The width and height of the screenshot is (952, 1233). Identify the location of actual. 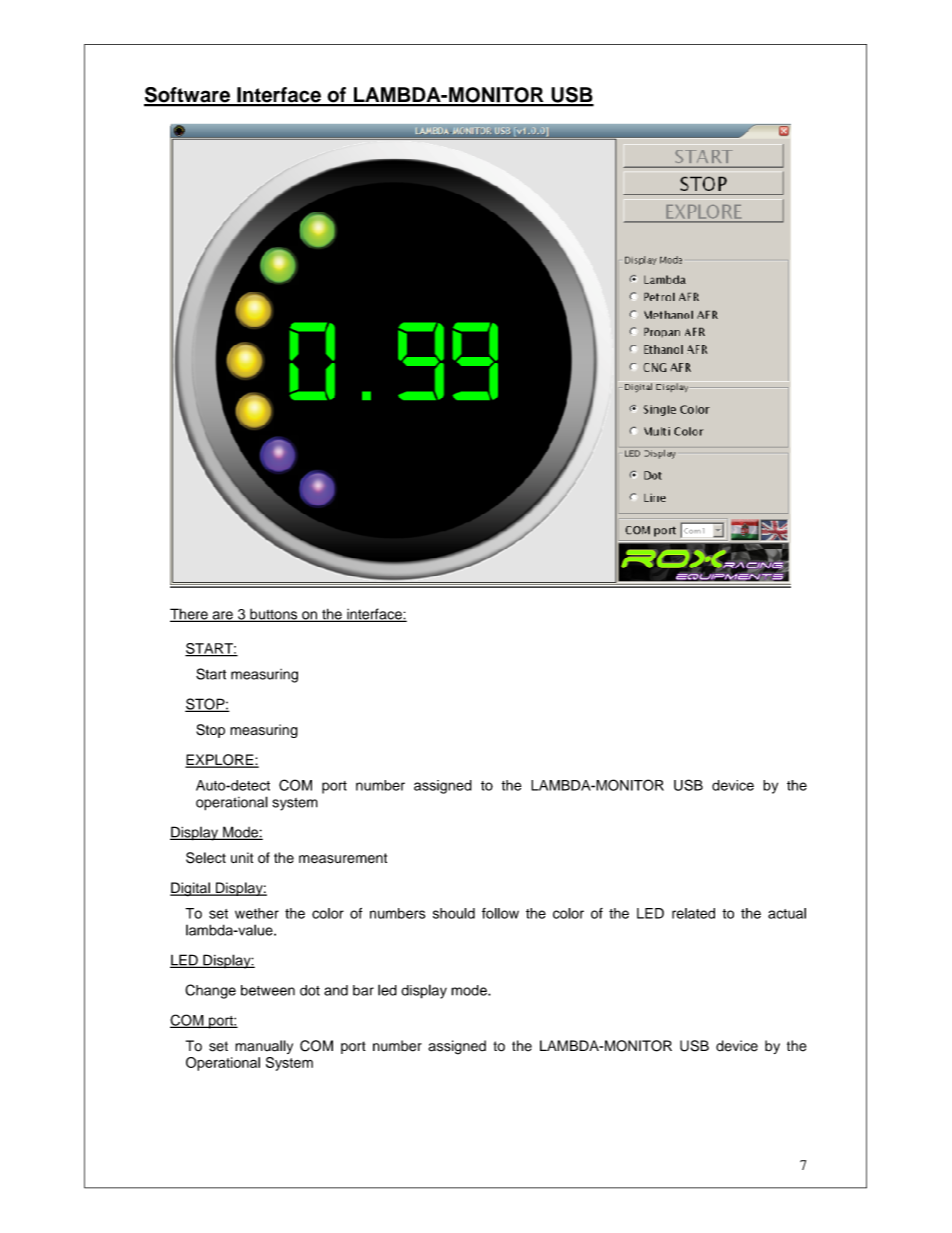
(787, 913).
